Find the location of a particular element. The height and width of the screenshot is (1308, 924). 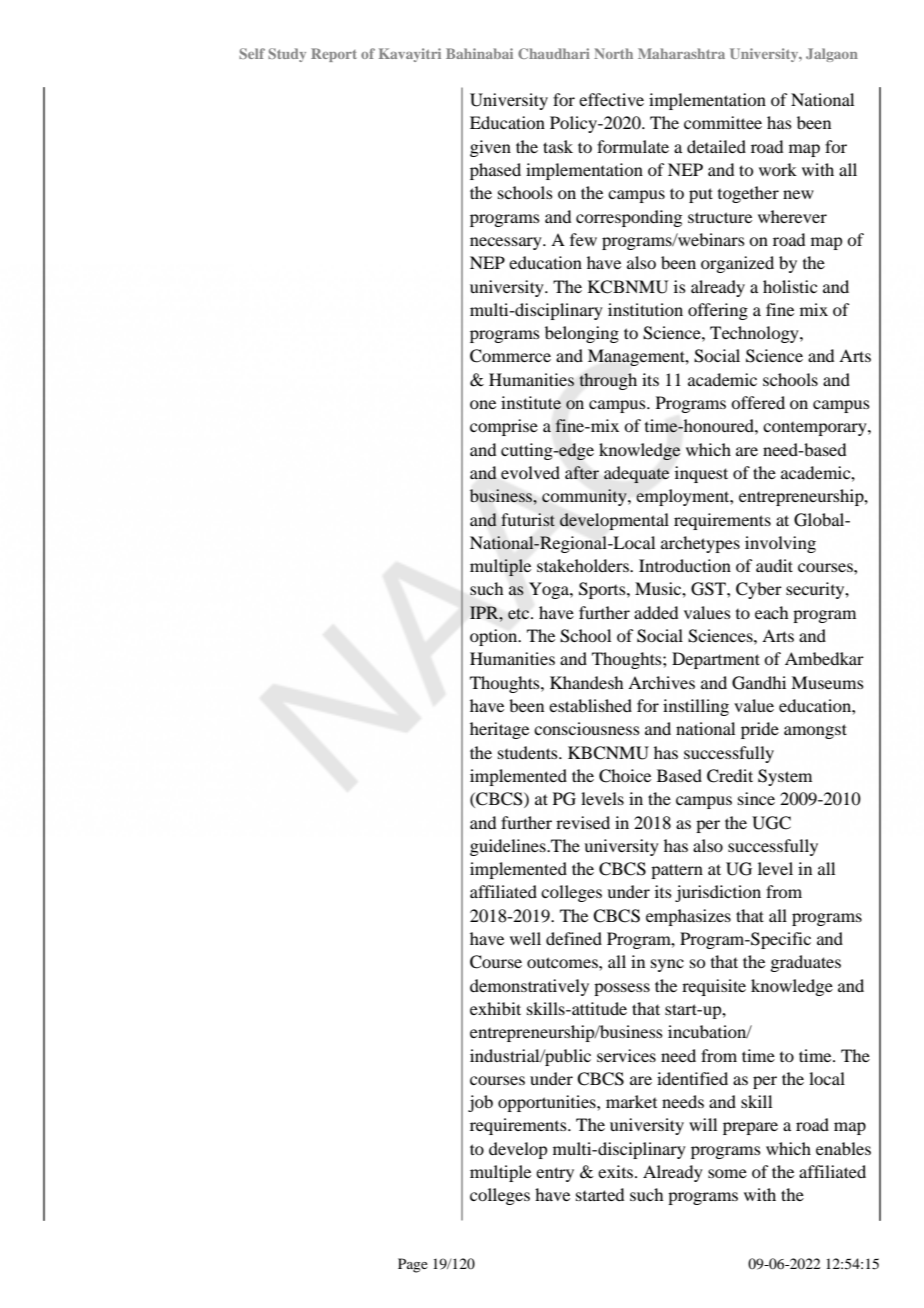

committee is located at coordinates (723, 122).
